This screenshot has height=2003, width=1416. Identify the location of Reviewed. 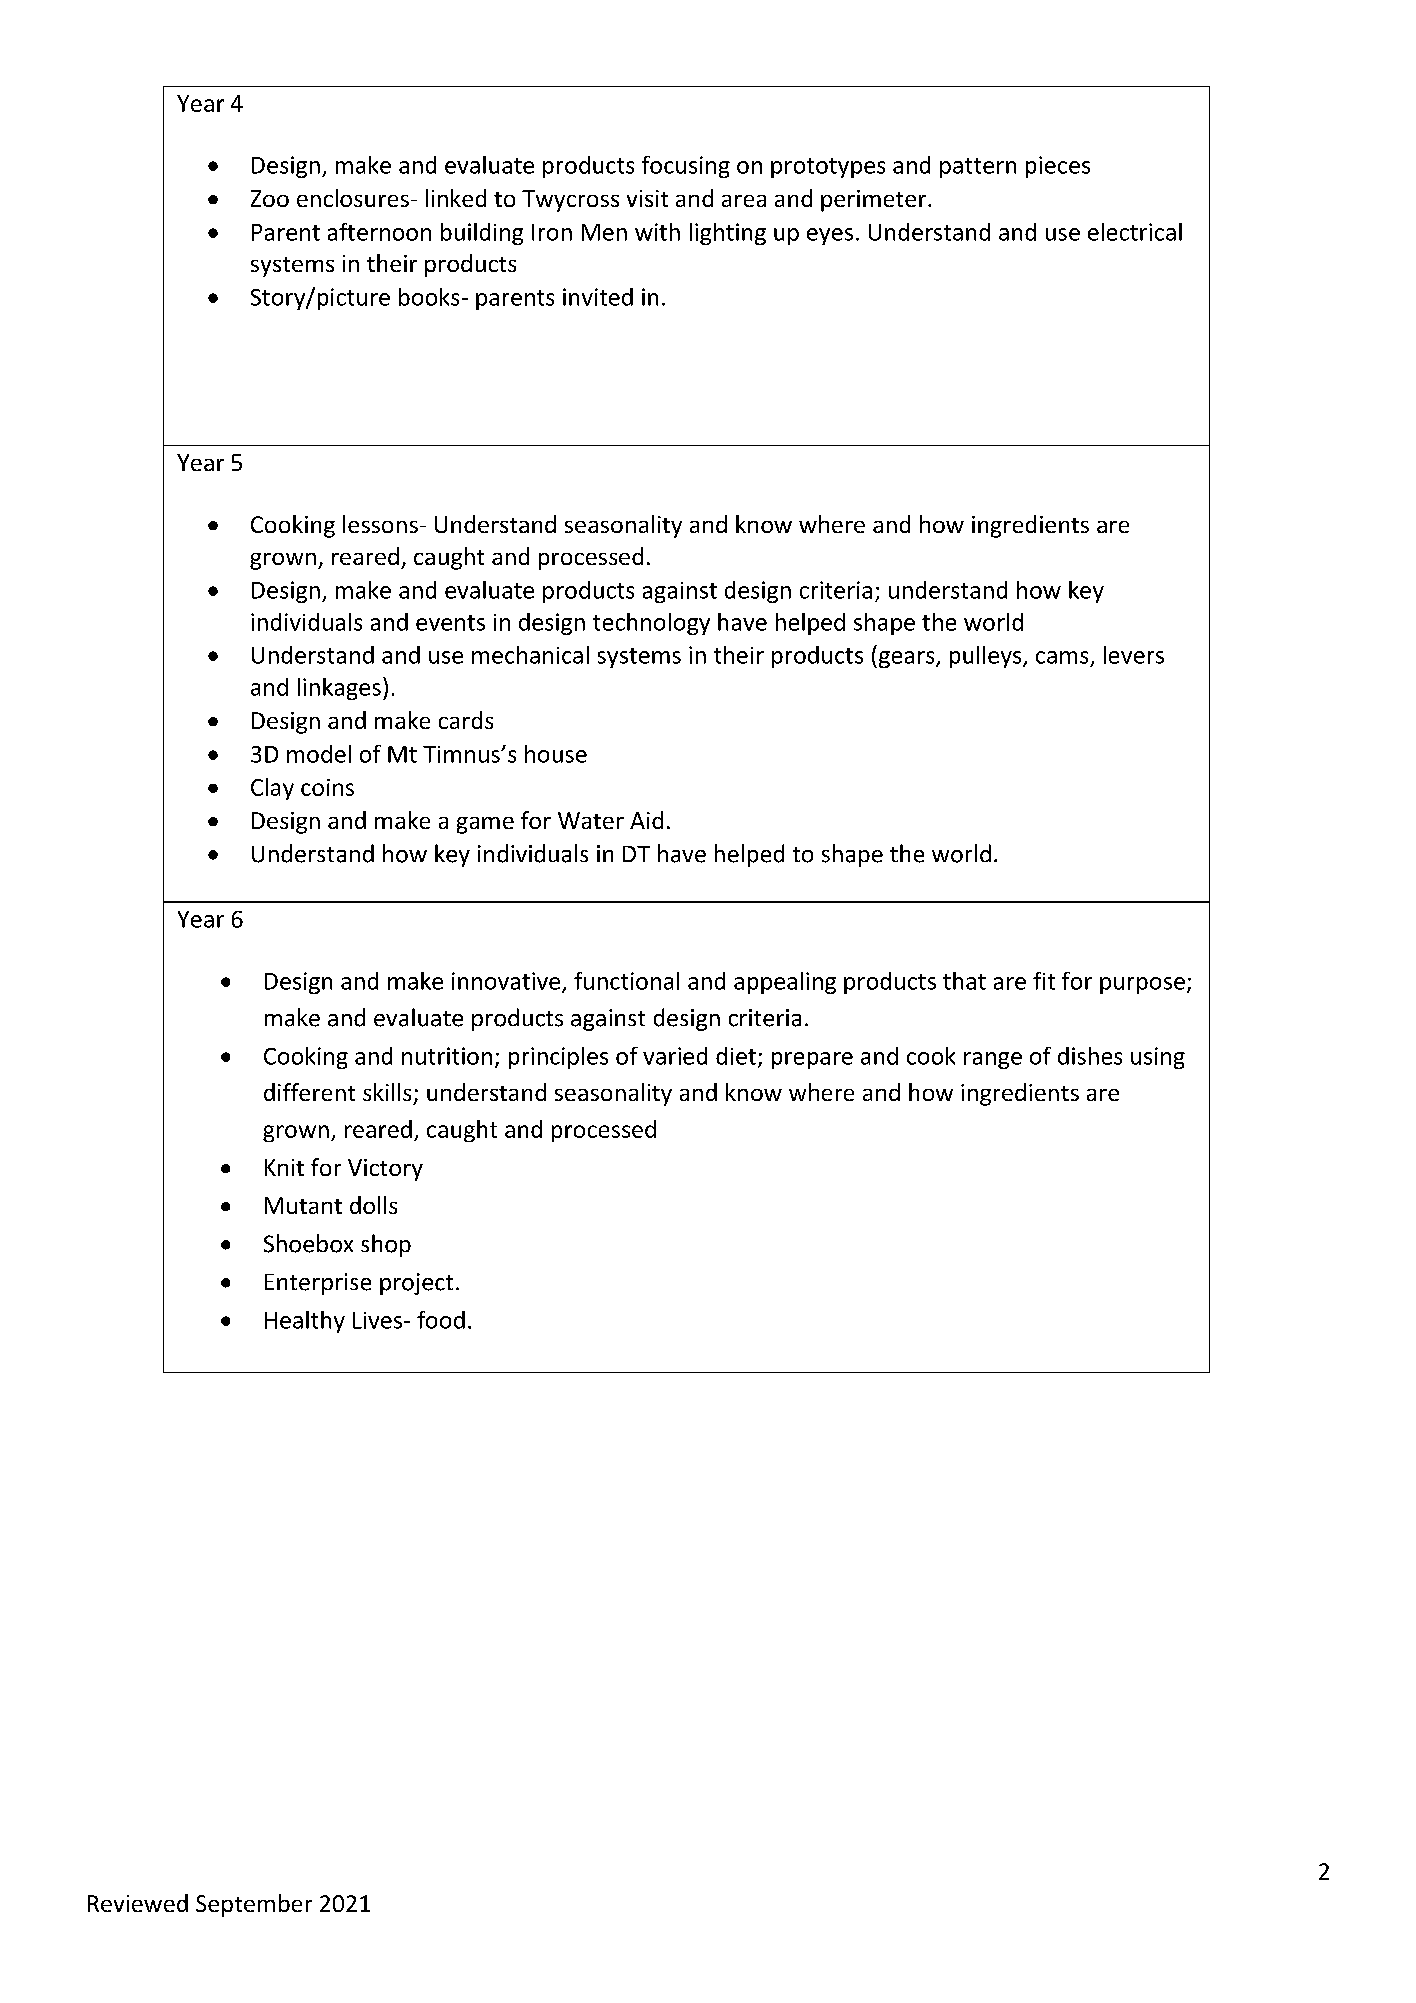
(138, 1903).
